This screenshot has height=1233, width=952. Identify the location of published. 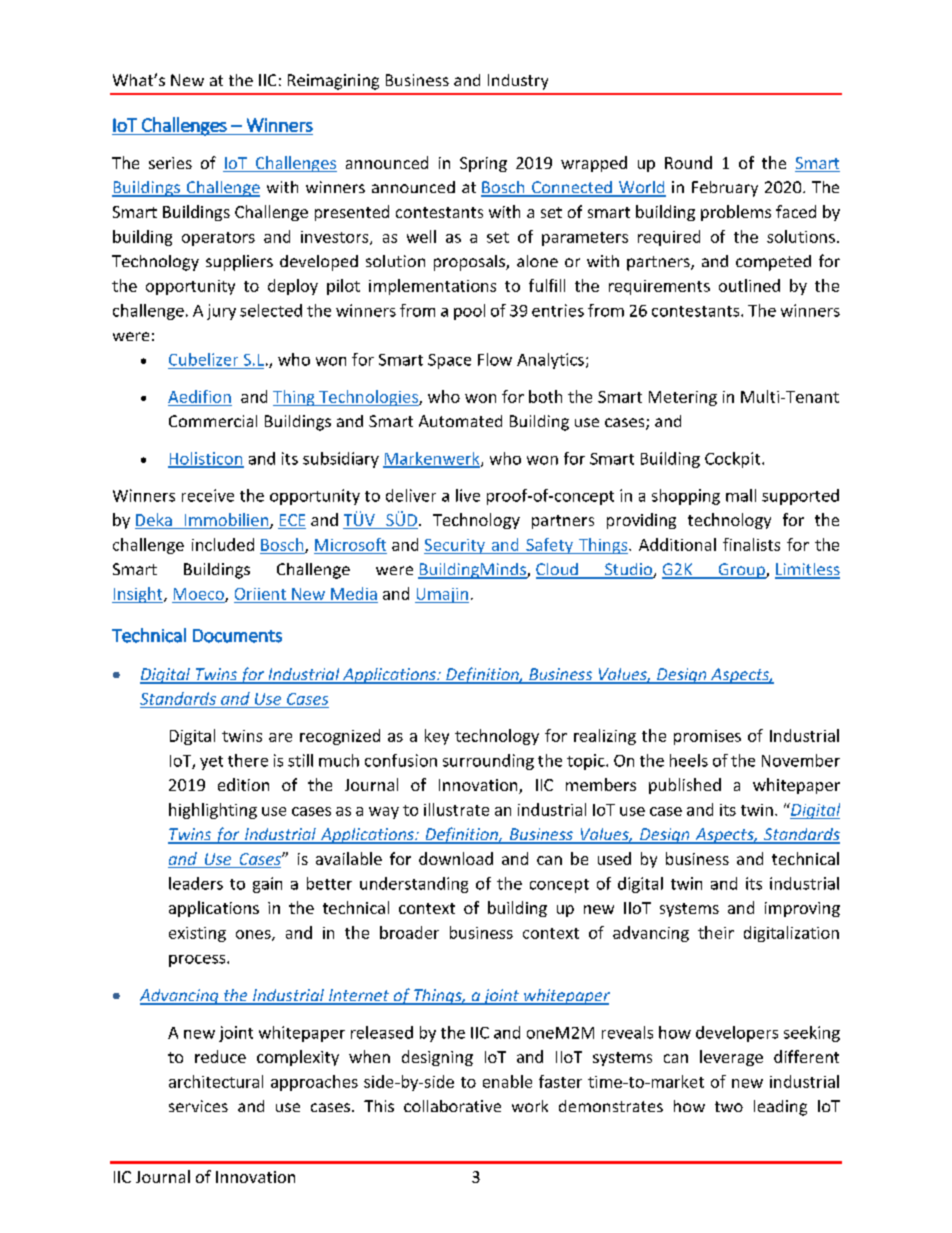
(685, 786).
